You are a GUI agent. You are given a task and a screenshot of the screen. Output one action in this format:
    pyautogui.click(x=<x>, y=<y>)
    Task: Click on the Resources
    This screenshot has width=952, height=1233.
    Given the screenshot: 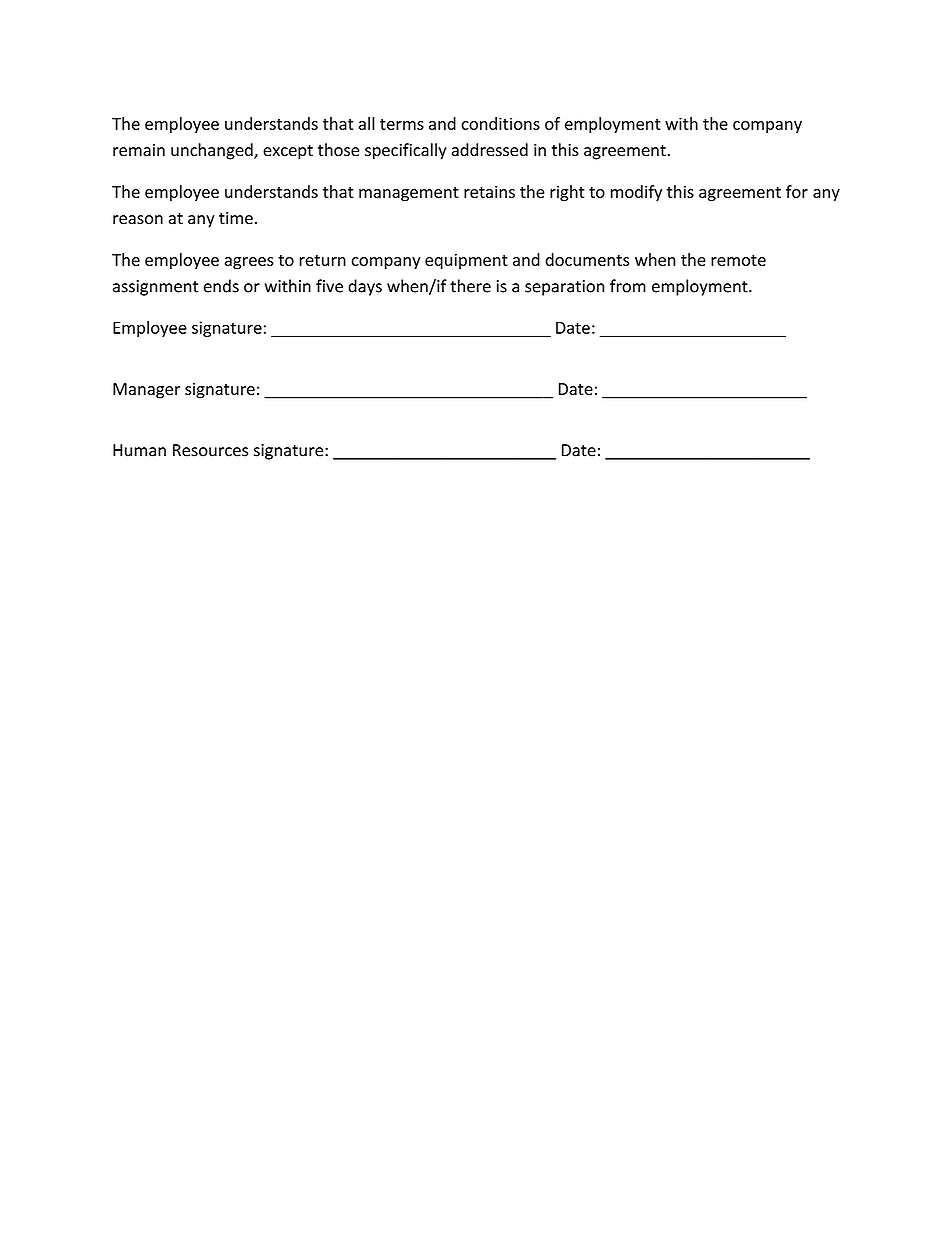 What is the action you would take?
    pyautogui.click(x=210, y=450)
